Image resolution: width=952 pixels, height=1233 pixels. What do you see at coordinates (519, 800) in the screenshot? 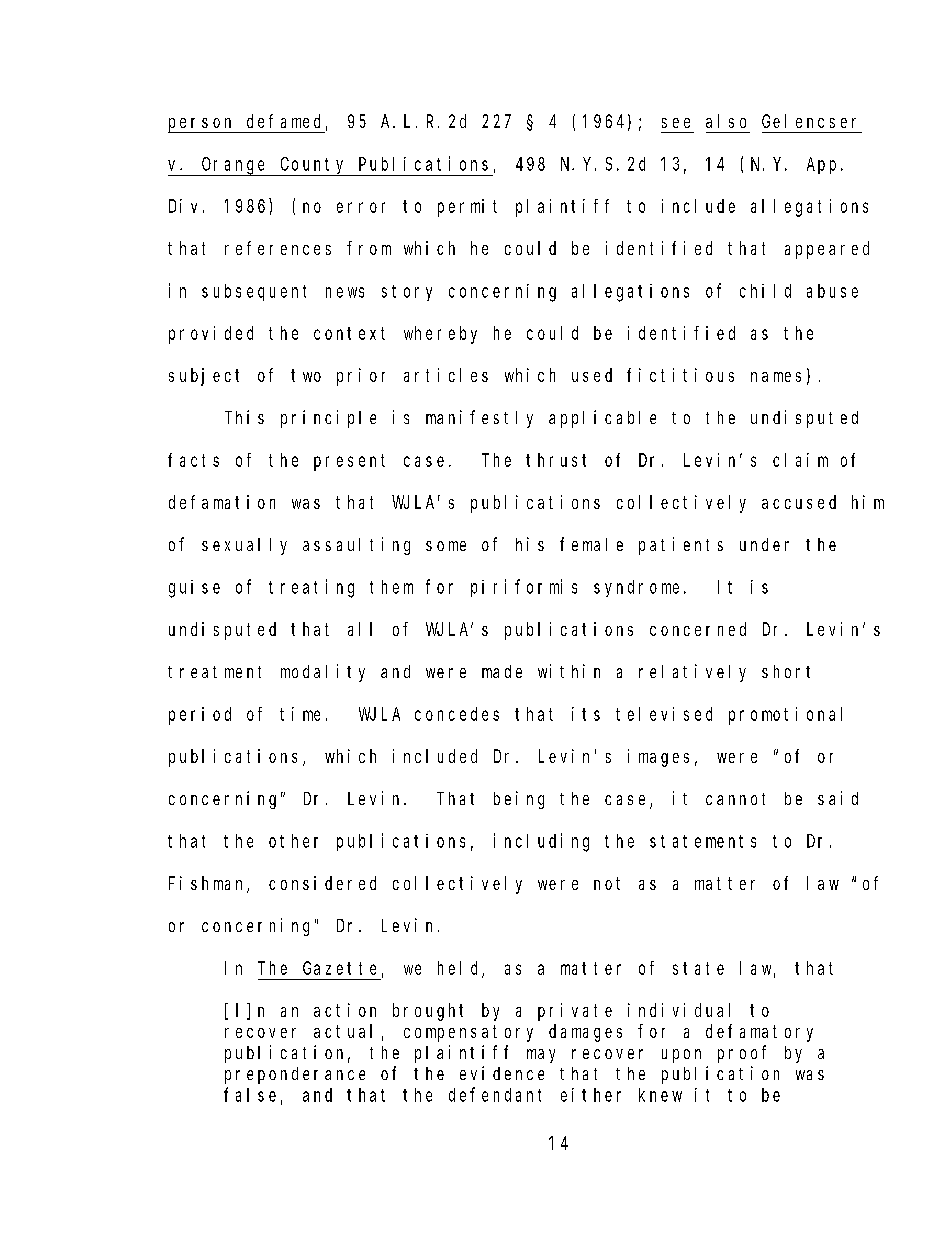
I see `being` at bounding box center [519, 800].
